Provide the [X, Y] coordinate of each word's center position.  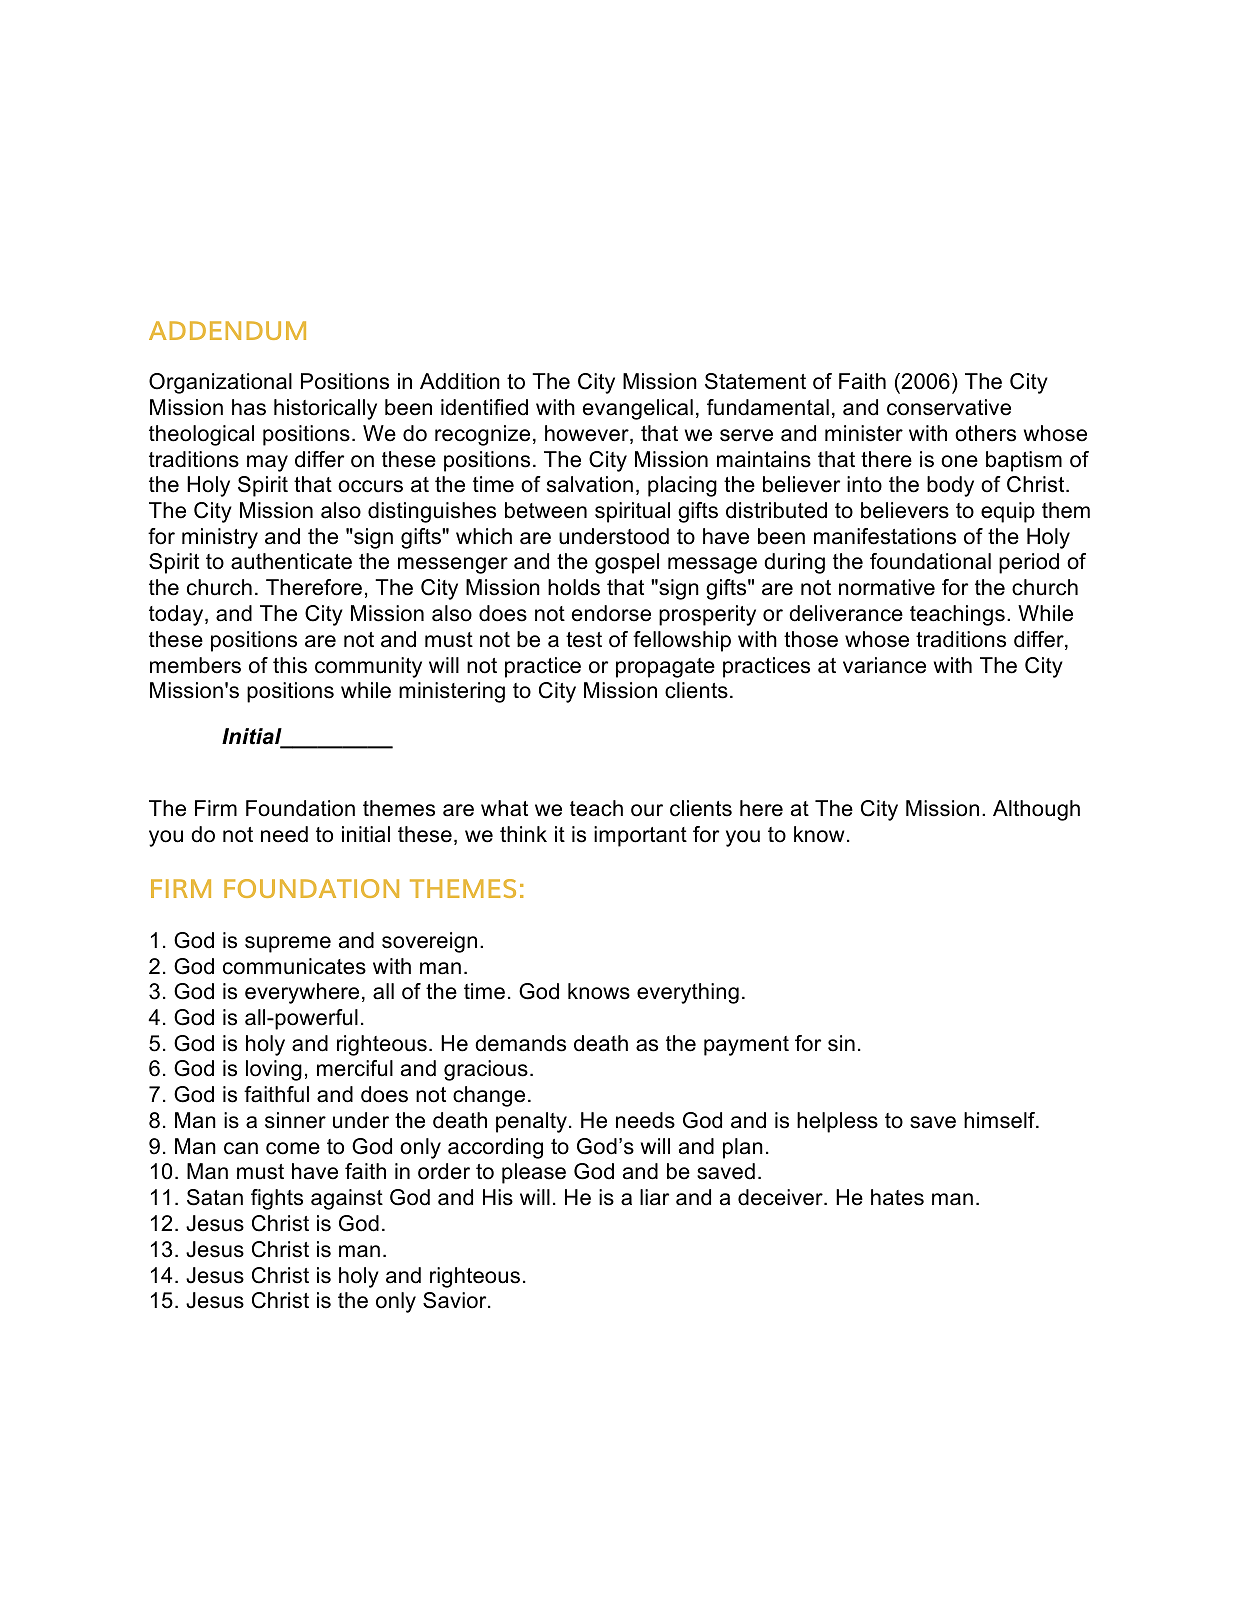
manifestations [885, 536]
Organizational [220, 383]
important [640, 836]
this [290, 665]
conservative [949, 407]
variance [884, 665]
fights [277, 1199]
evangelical [638, 409]
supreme [288, 944]
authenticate [291, 561]
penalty [531, 1122]
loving [274, 1070]
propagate [665, 668]
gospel [627, 563]
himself [1001, 1120]
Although [1036, 810]
